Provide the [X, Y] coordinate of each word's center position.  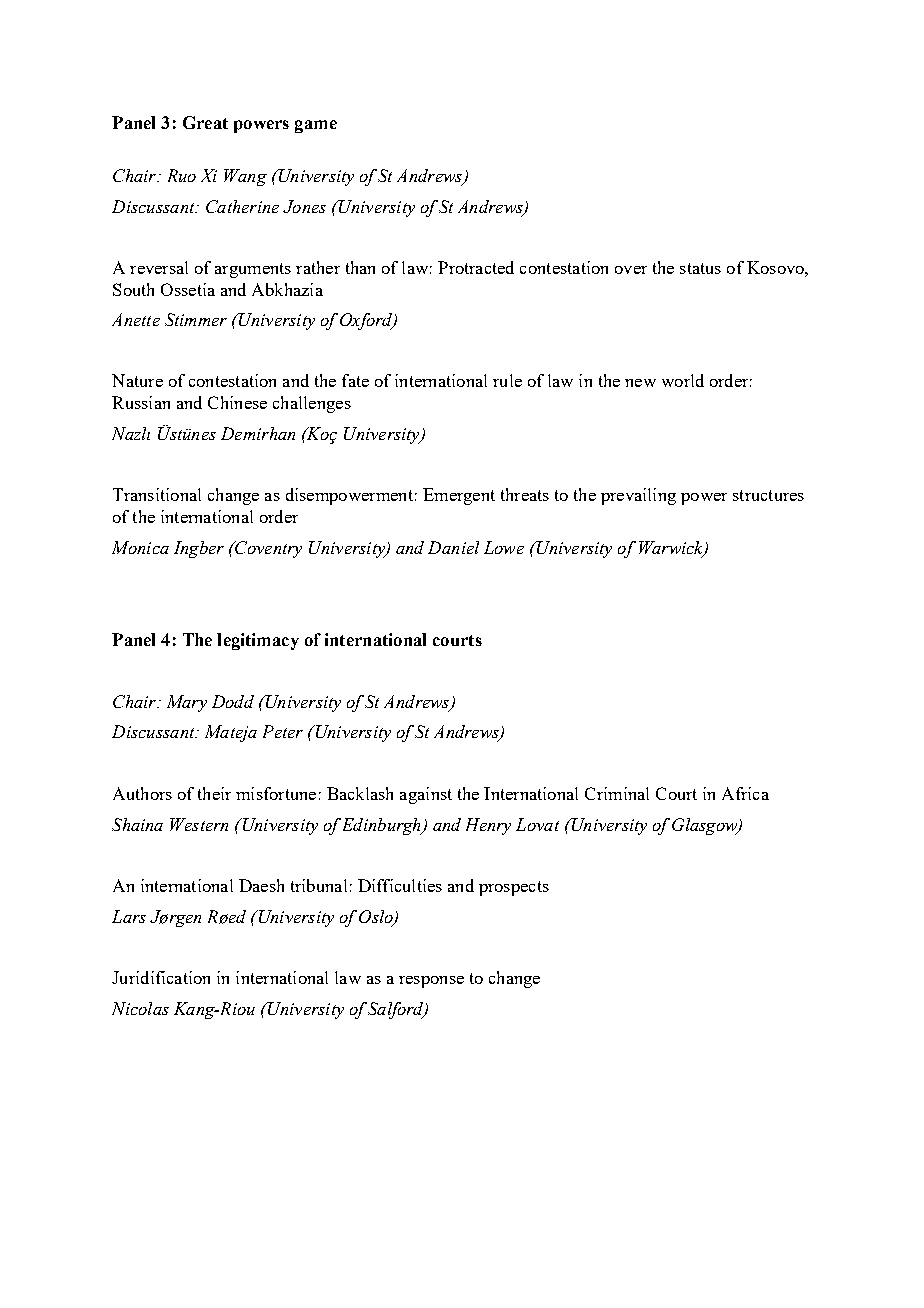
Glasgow [706, 826]
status [700, 268]
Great [205, 122]
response [431, 982]
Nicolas [140, 1008]
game [316, 126]
